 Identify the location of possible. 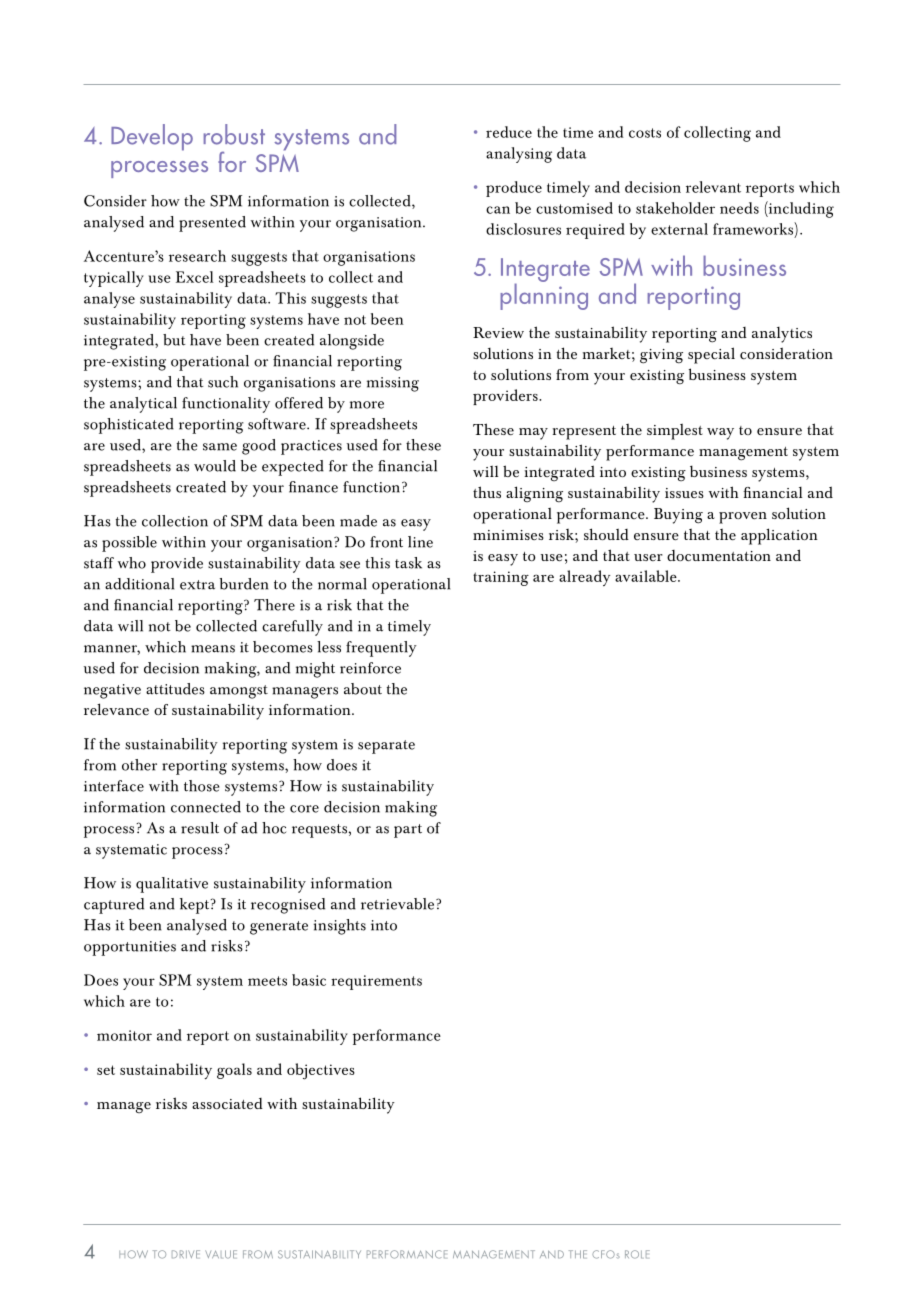
(129, 544).
